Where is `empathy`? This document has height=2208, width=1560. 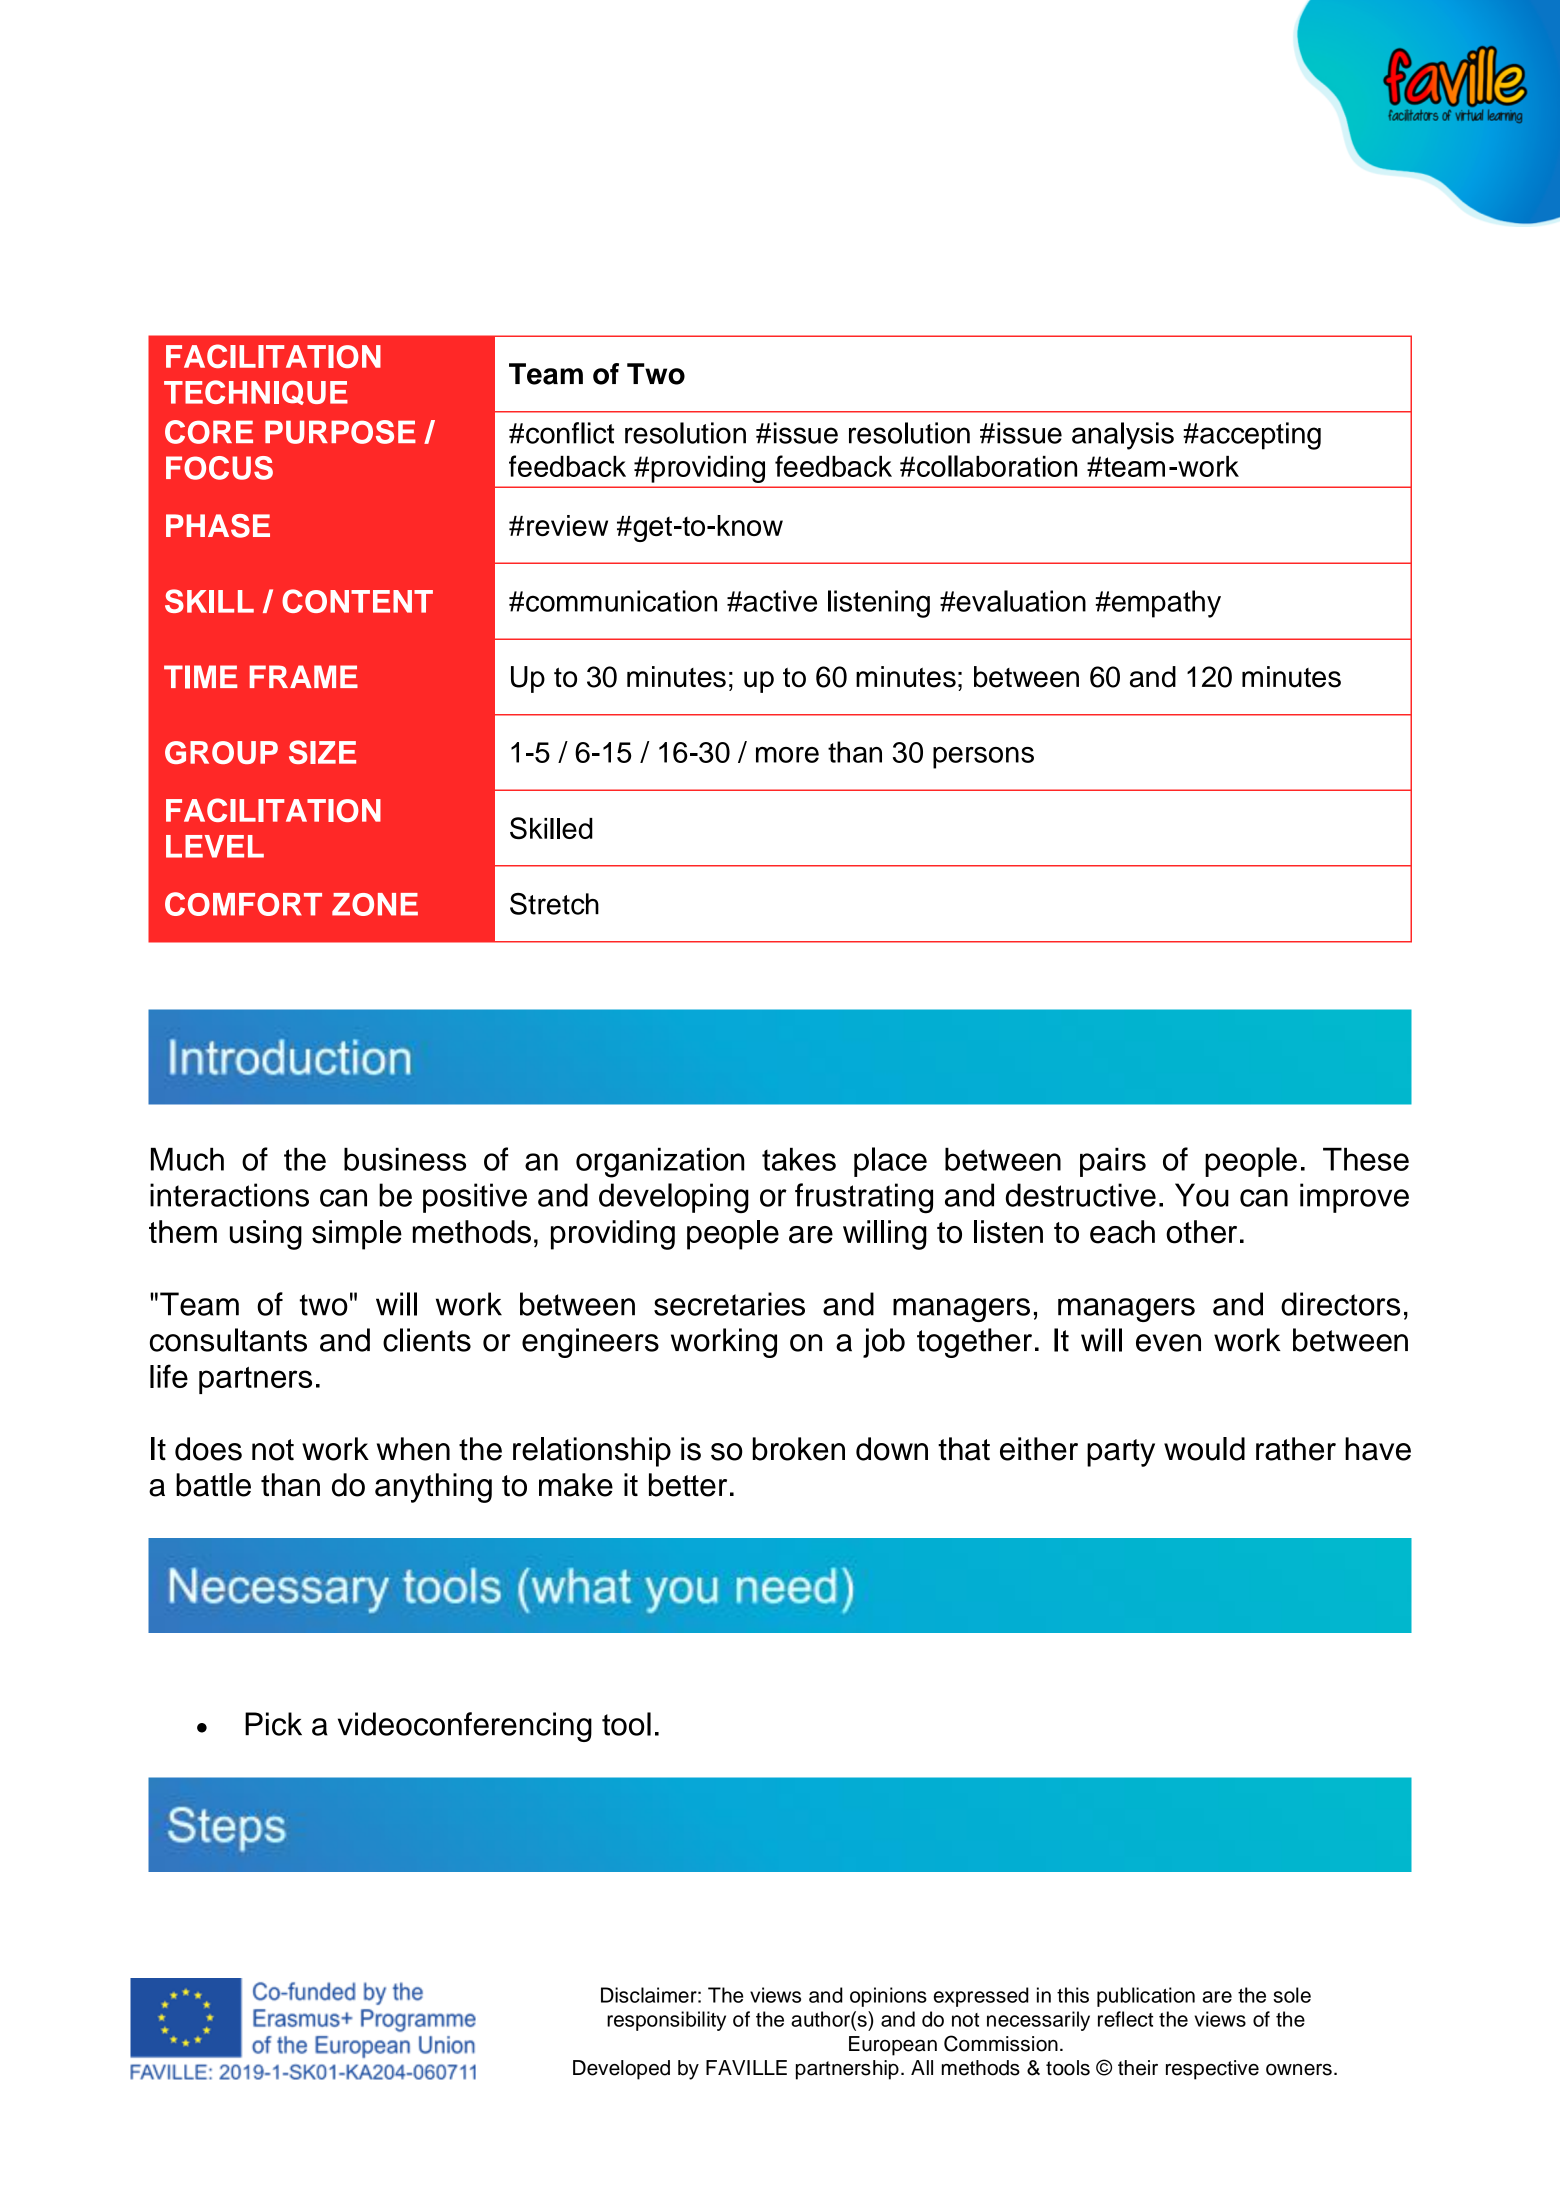
empathy is located at coordinates (1165, 604).
